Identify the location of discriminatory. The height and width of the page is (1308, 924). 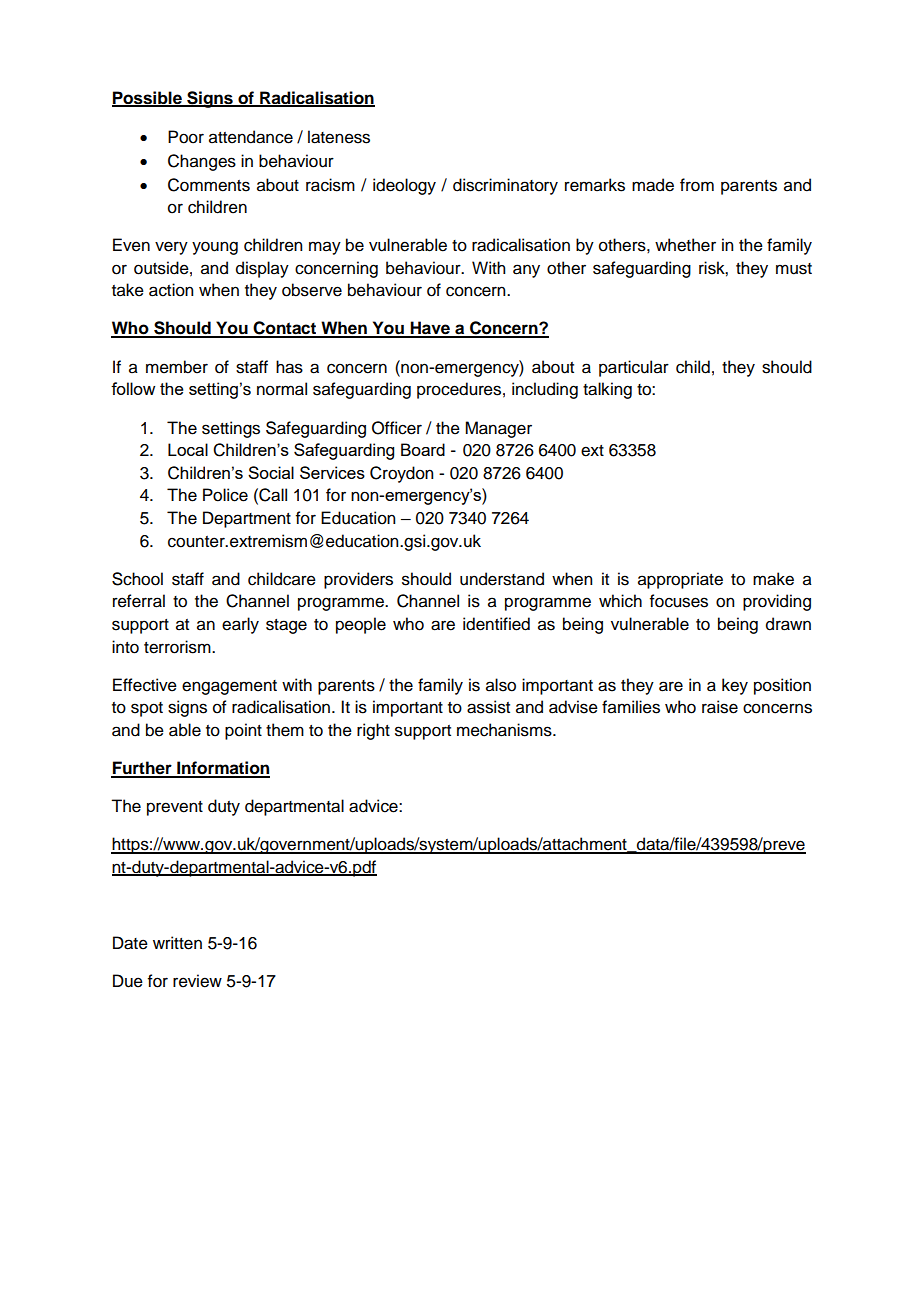
(505, 186).
